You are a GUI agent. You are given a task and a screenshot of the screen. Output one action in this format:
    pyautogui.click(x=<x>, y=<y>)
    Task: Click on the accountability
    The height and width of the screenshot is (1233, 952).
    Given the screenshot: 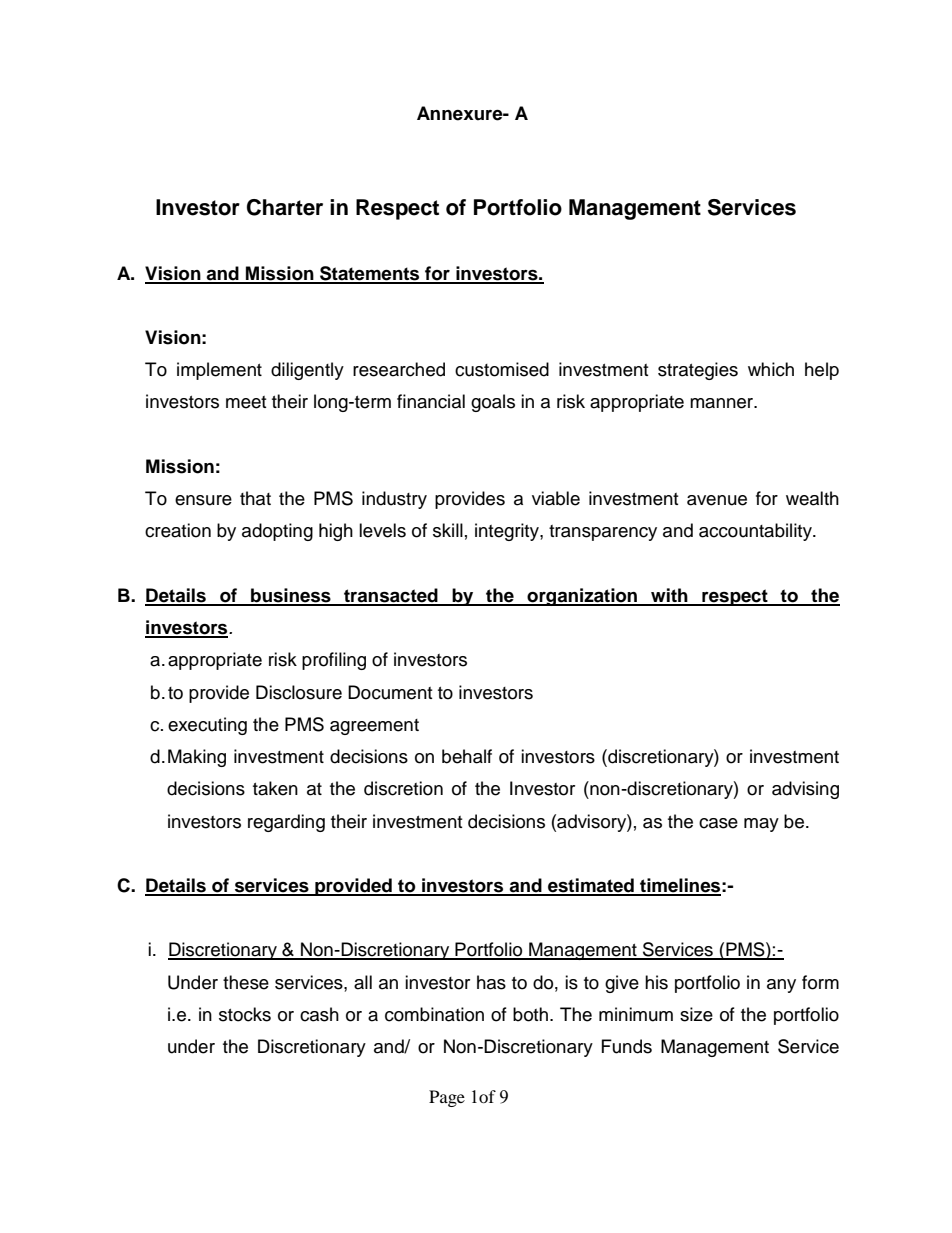 What is the action you would take?
    pyautogui.click(x=756, y=532)
